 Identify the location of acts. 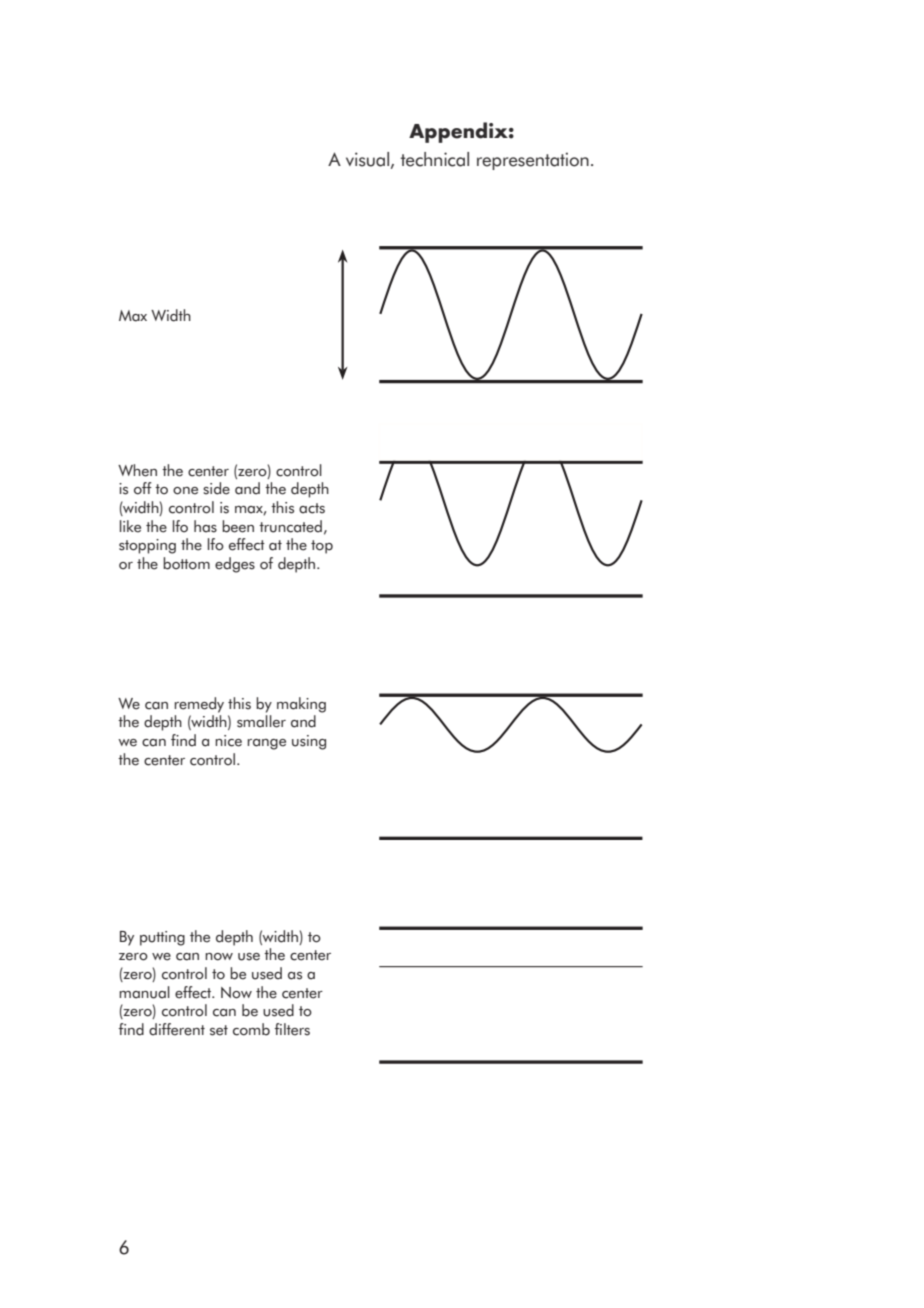
(312, 508).
